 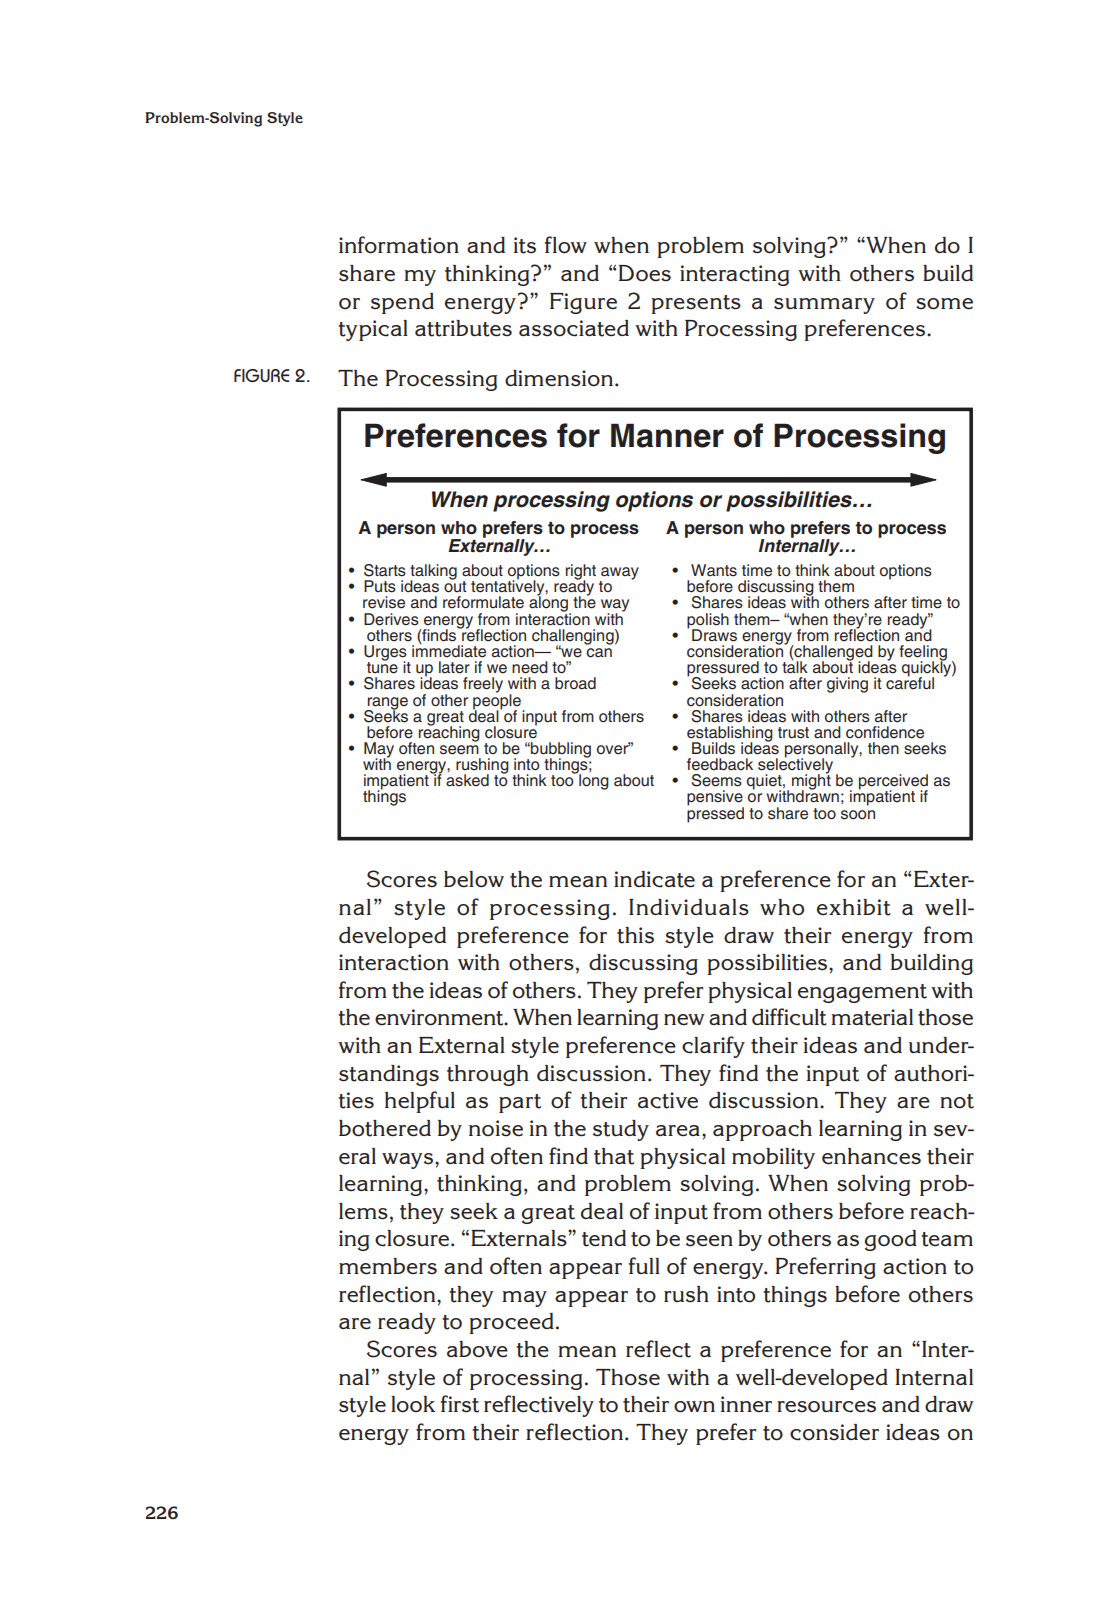 What do you see at coordinates (858, 815) in the screenshot?
I see `soon` at bounding box center [858, 815].
